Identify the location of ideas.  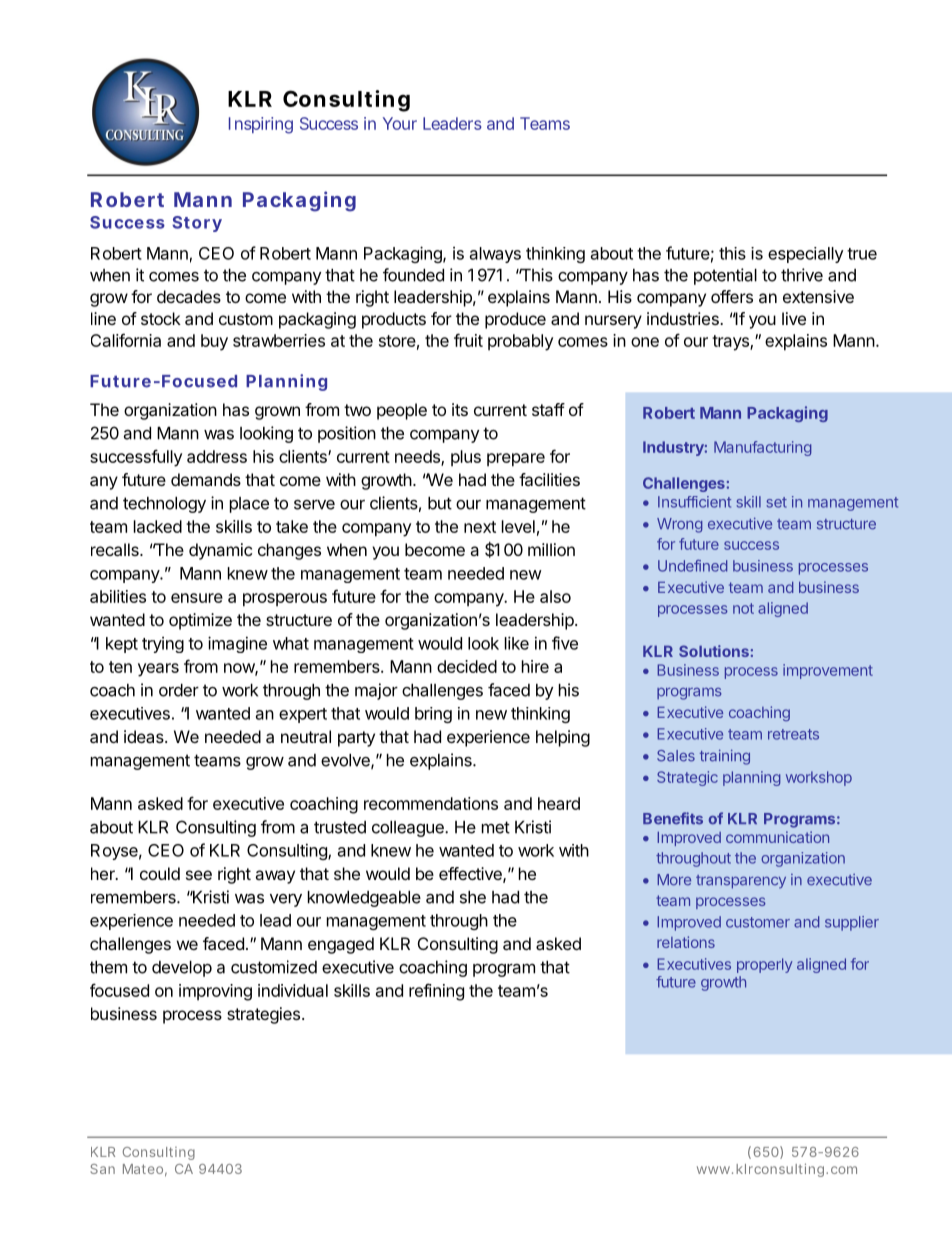
(145, 736).
